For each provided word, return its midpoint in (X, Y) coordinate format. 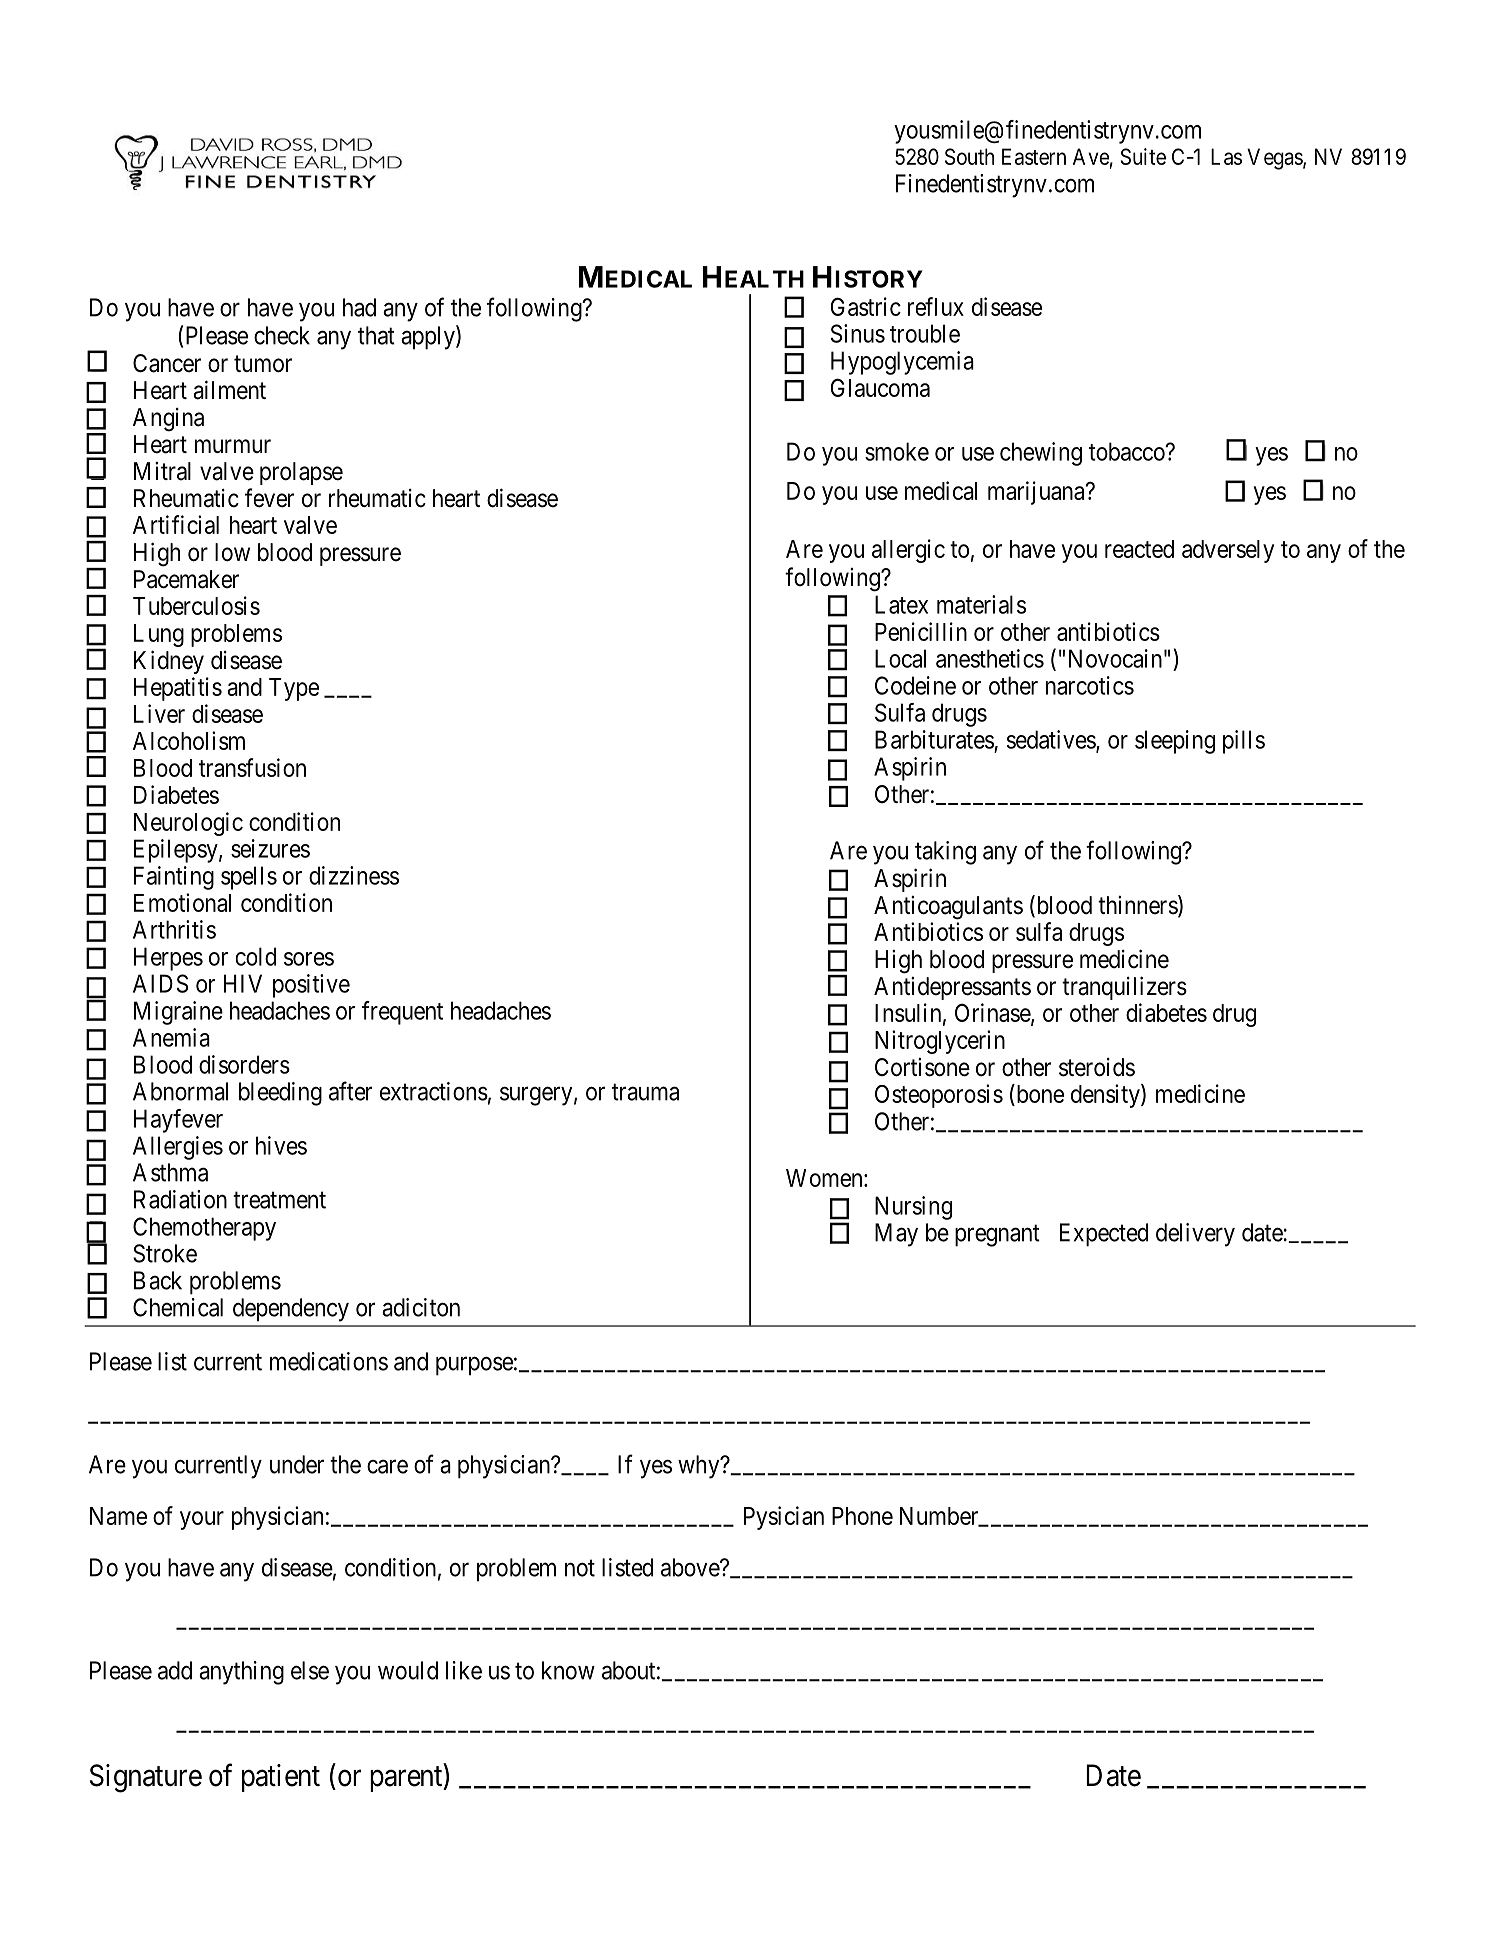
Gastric (866, 306)
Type (294, 689)
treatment (279, 1200)
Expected (1104, 1235)
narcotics (1090, 685)
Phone (862, 1516)
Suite (1143, 156)
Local (900, 658)
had (359, 307)
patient (281, 1778)
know (568, 1670)
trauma (645, 1092)
